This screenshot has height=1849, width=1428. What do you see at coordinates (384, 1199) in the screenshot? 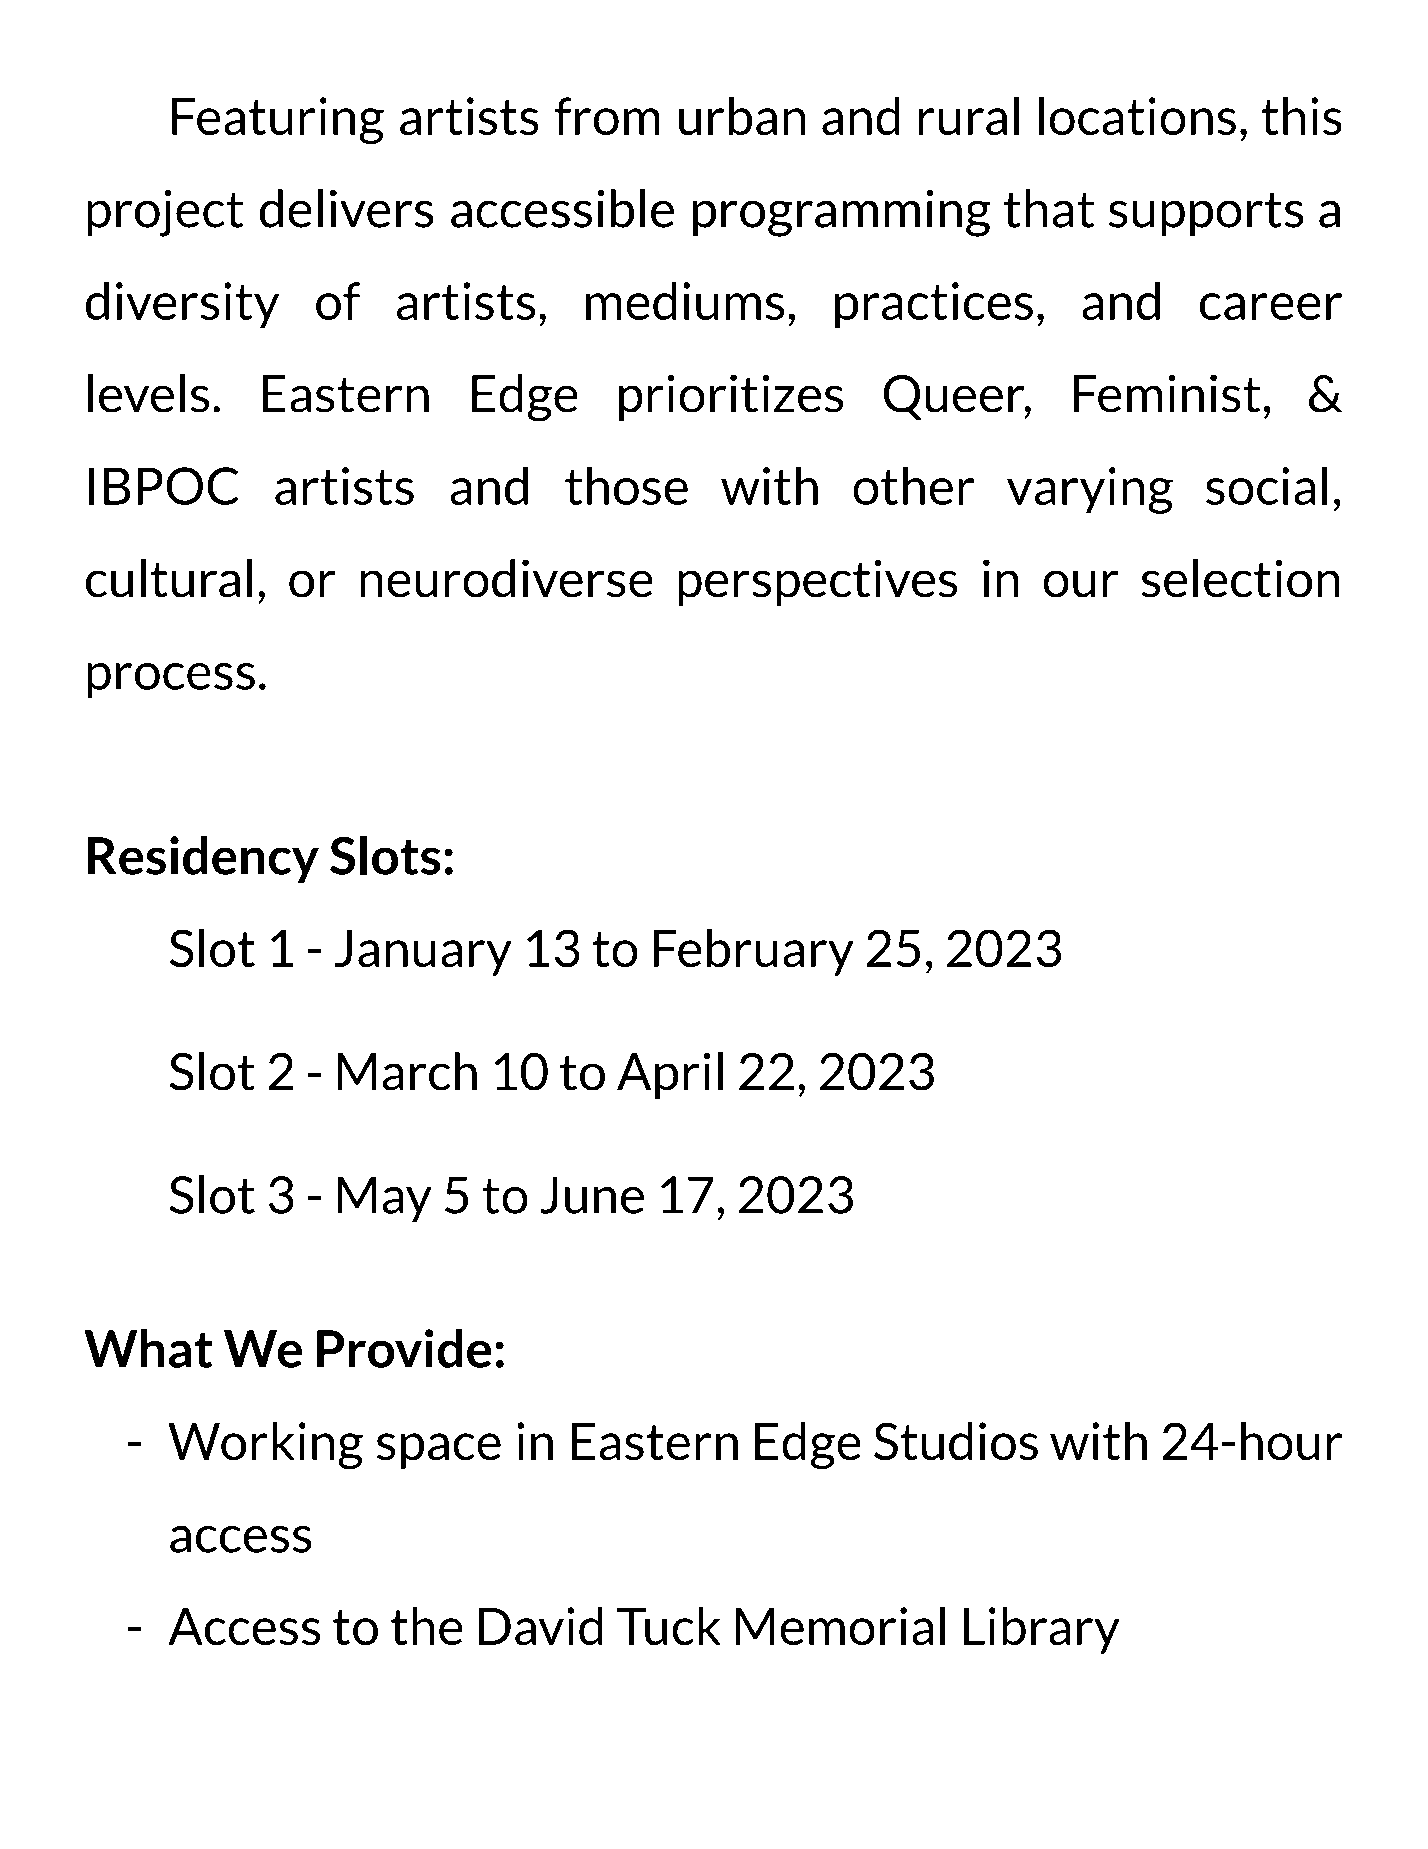
I see `May` at bounding box center [384, 1199].
